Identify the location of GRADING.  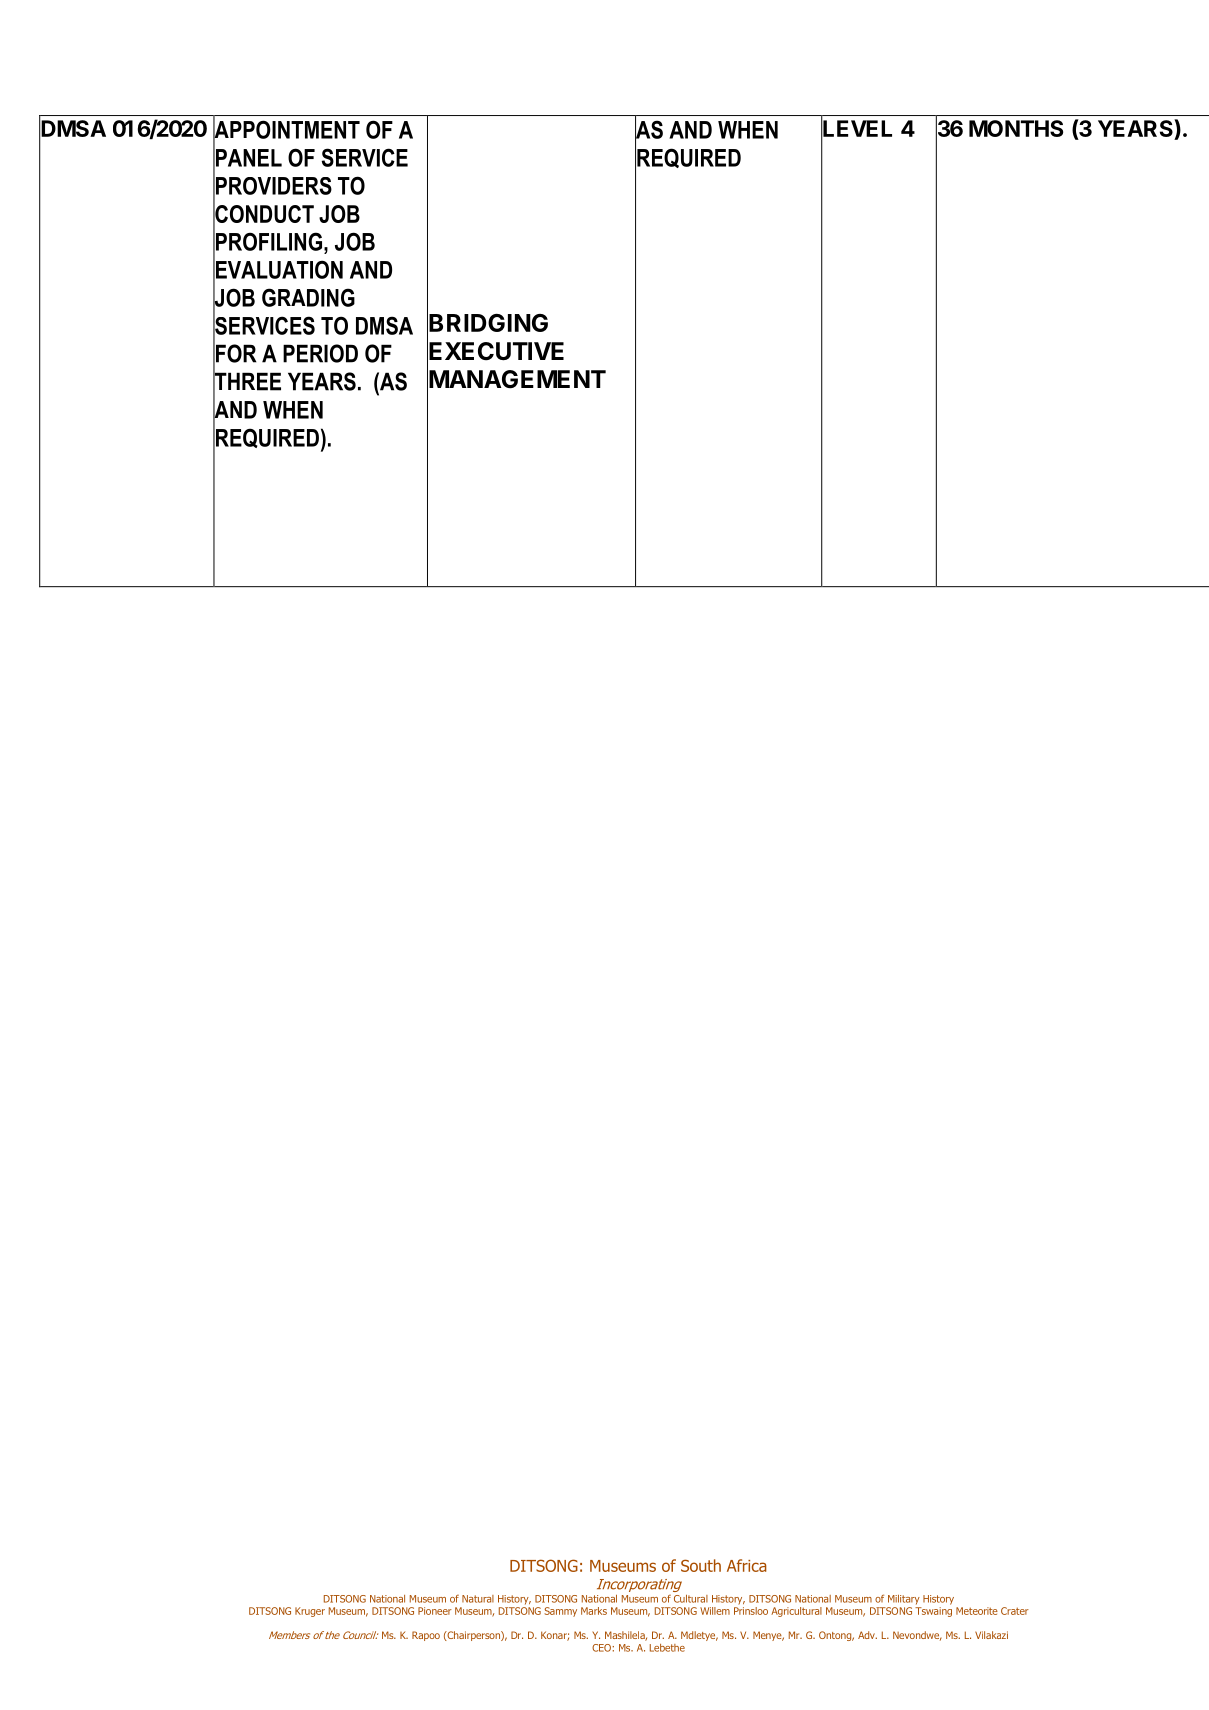
(308, 297).
